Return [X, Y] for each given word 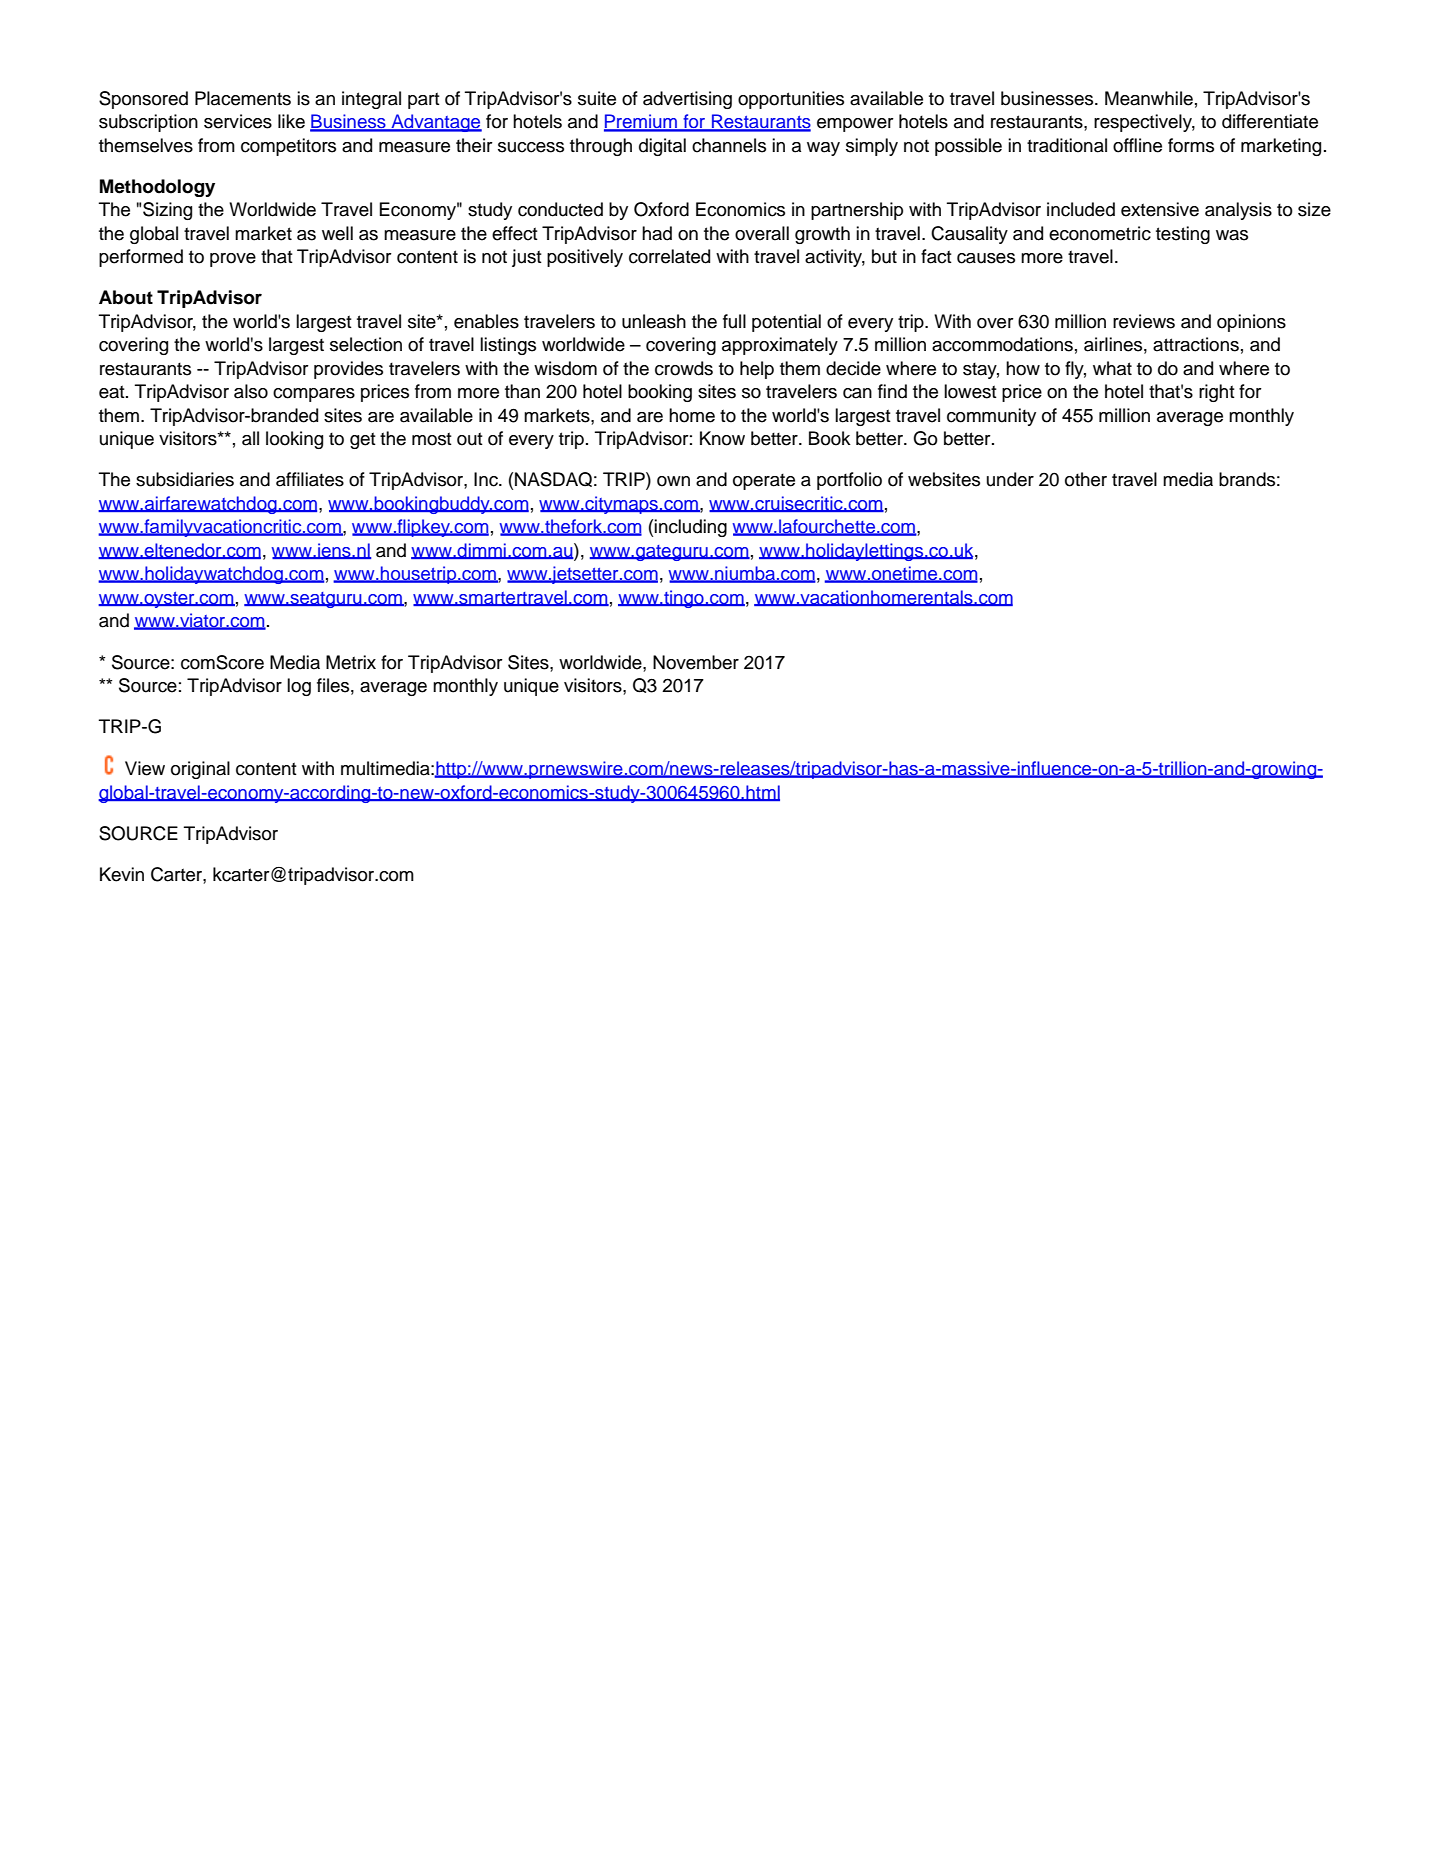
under [1010, 479]
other [1086, 479]
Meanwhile [1149, 98]
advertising [687, 100]
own [673, 481]
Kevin [122, 874]
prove [233, 260]
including [690, 528]
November [696, 662]
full [734, 321]
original [200, 770]
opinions [1251, 323]
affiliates [310, 479]
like [291, 121]
